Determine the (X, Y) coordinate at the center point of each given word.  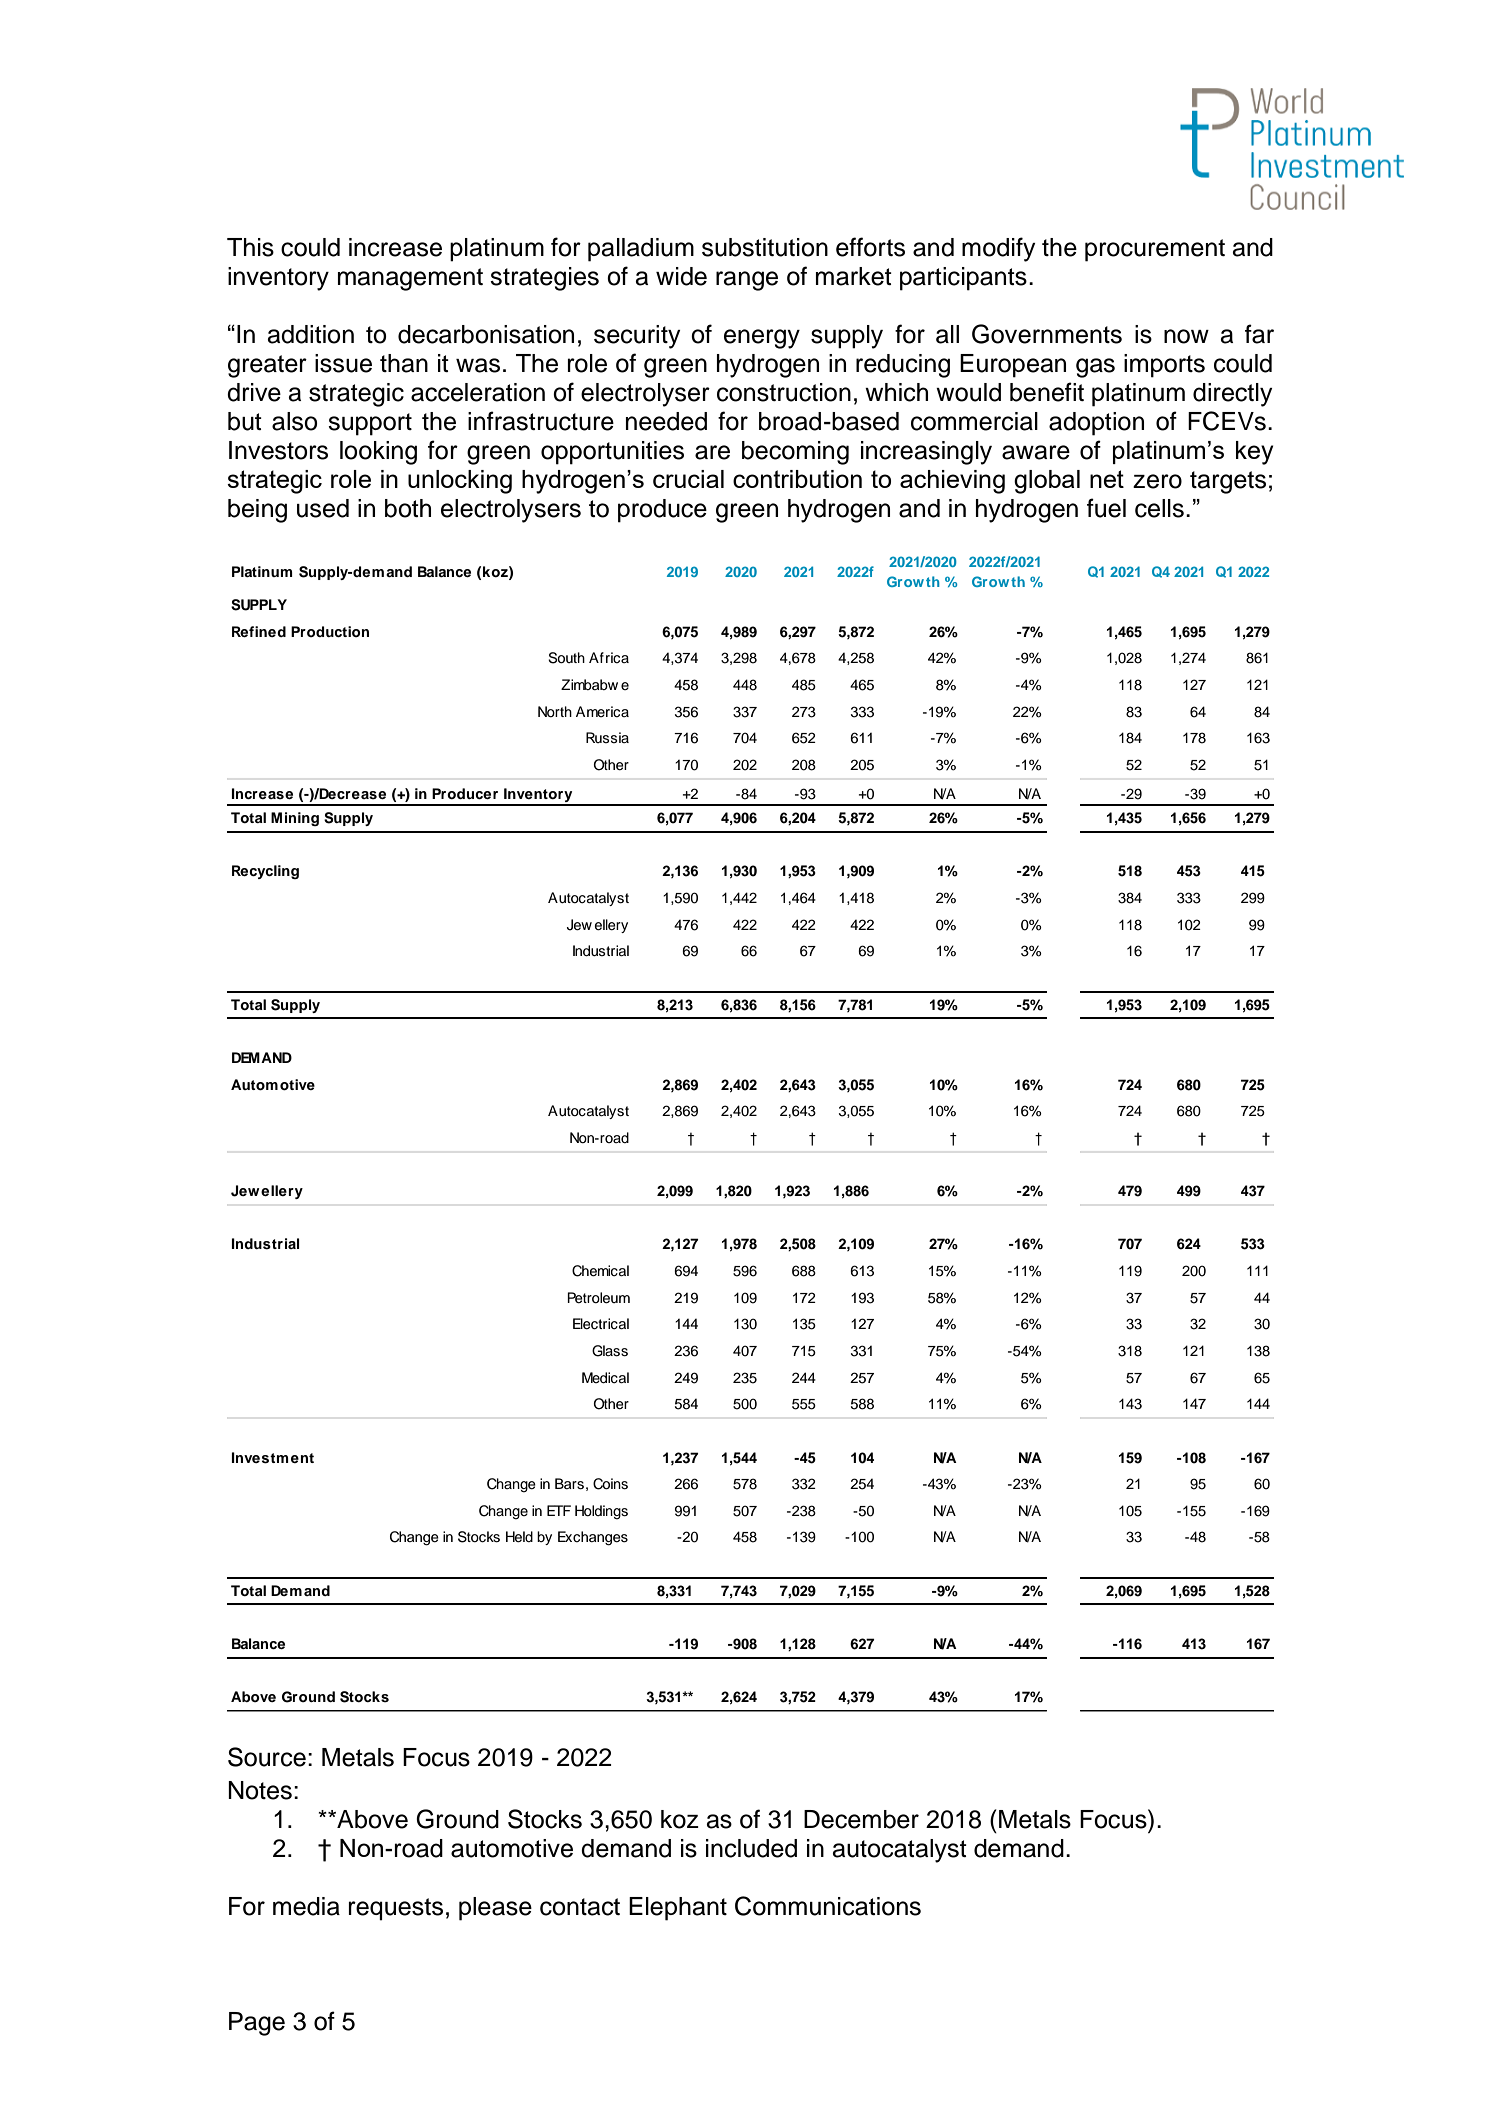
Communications (828, 1906)
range (747, 281)
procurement (1155, 250)
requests (396, 1909)
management (410, 279)
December (861, 1819)
